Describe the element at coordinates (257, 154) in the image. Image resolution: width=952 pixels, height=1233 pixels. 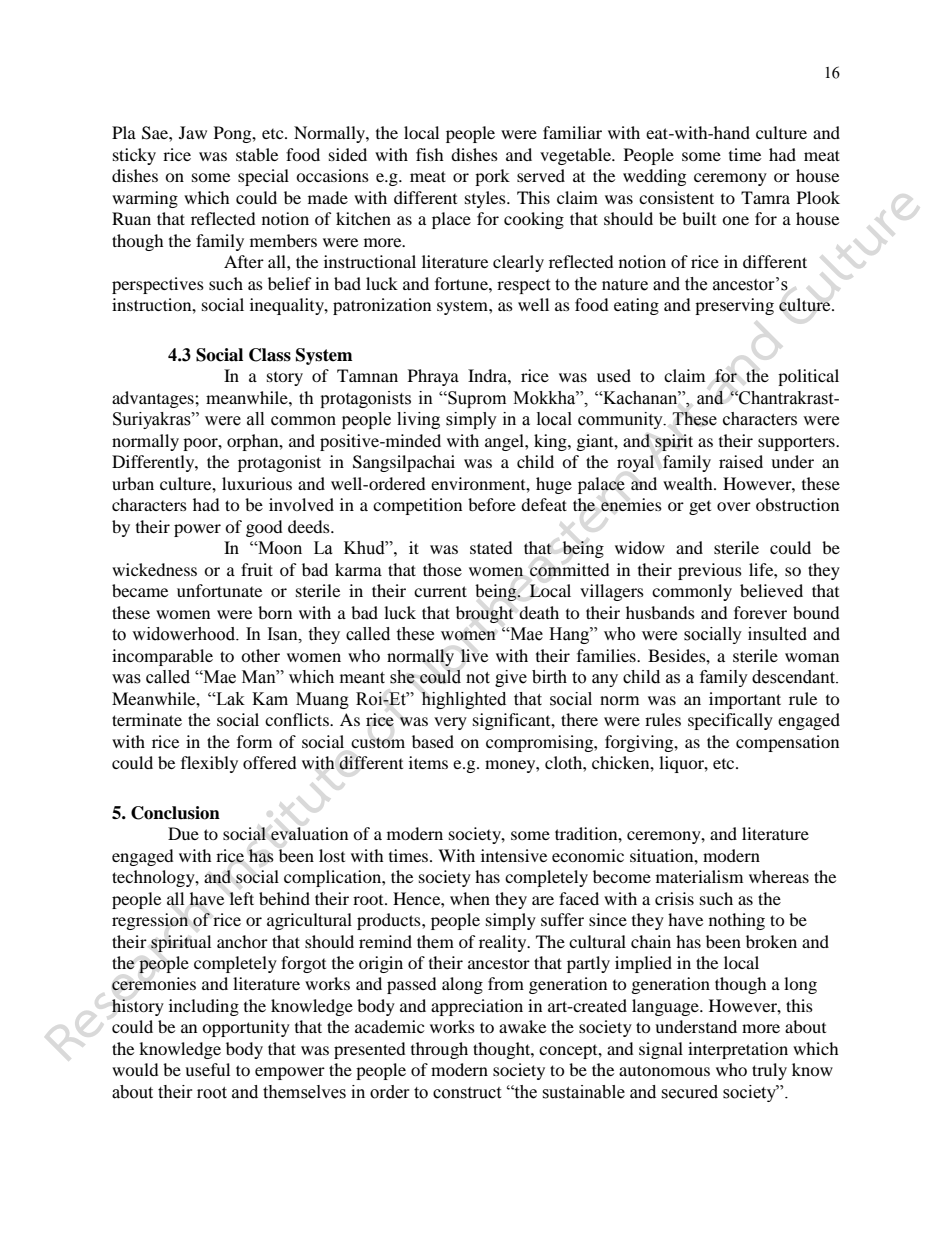
I see `stable` at that location.
